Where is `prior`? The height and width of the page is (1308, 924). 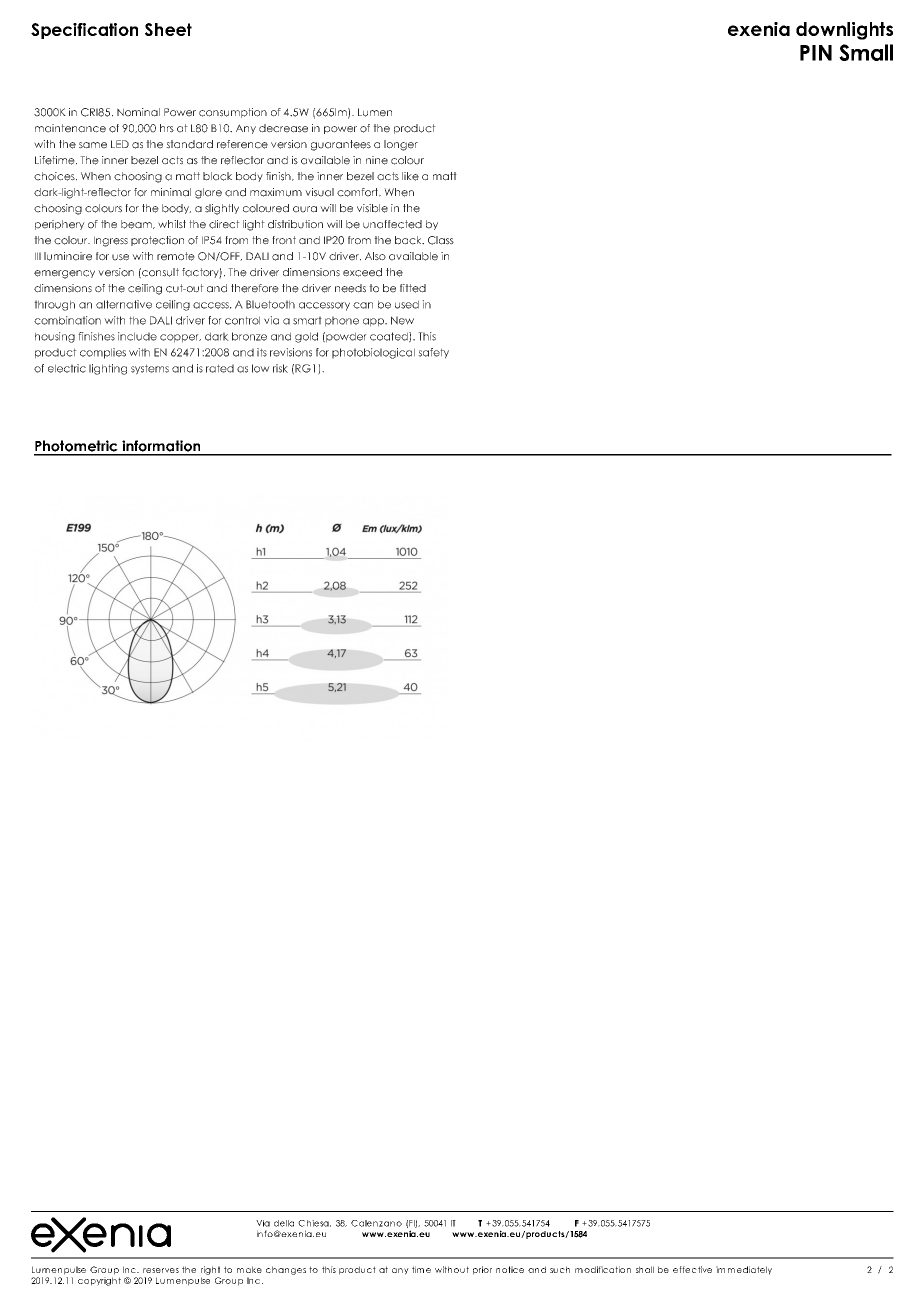 prior is located at coordinates (482, 1270).
